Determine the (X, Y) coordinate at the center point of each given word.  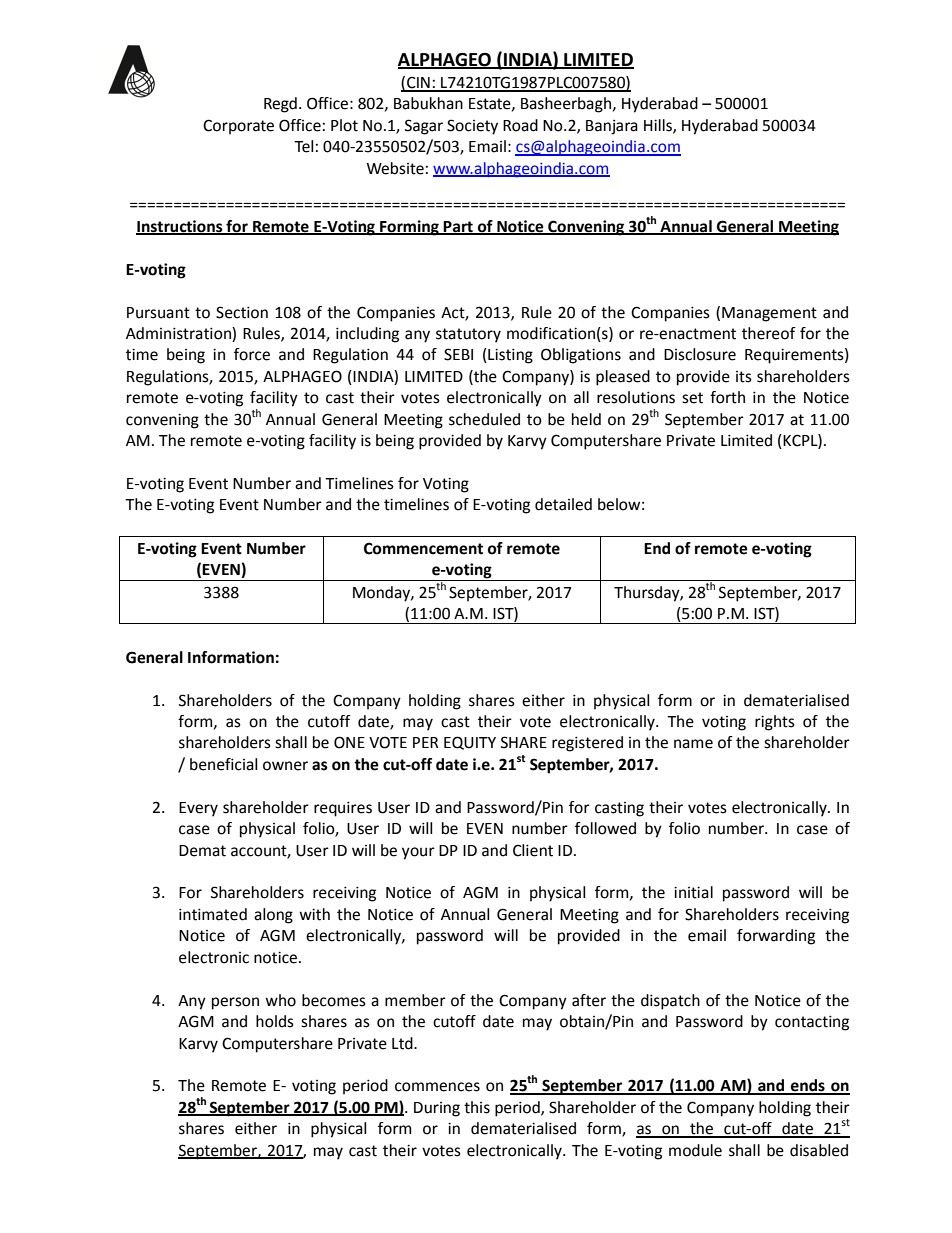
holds (275, 1021)
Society (472, 127)
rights (775, 723)
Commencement (423, 548)
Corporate (238, 127)
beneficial (223, 764)
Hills (659, 126)
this (477, 1107)
